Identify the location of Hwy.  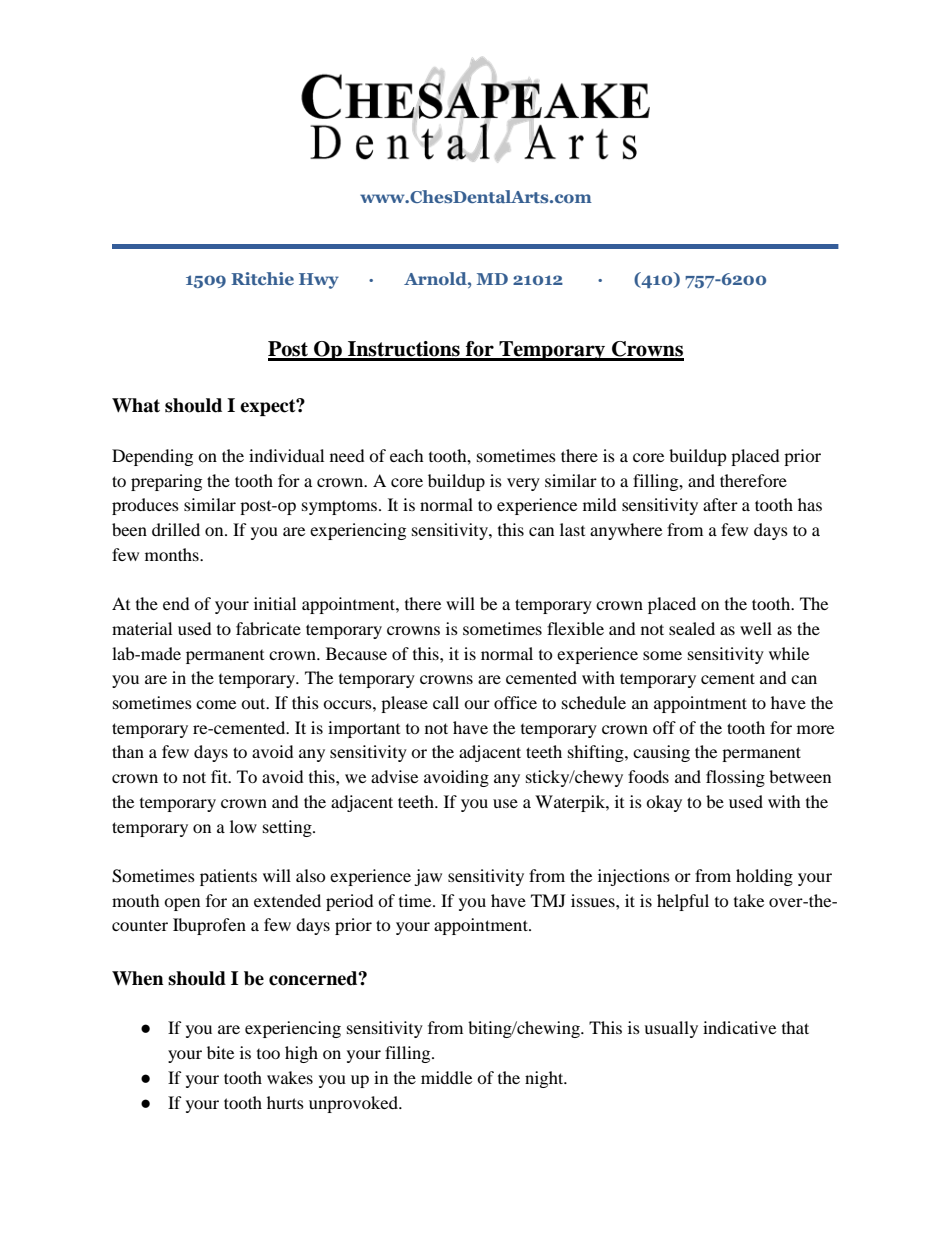
(319, 281).
